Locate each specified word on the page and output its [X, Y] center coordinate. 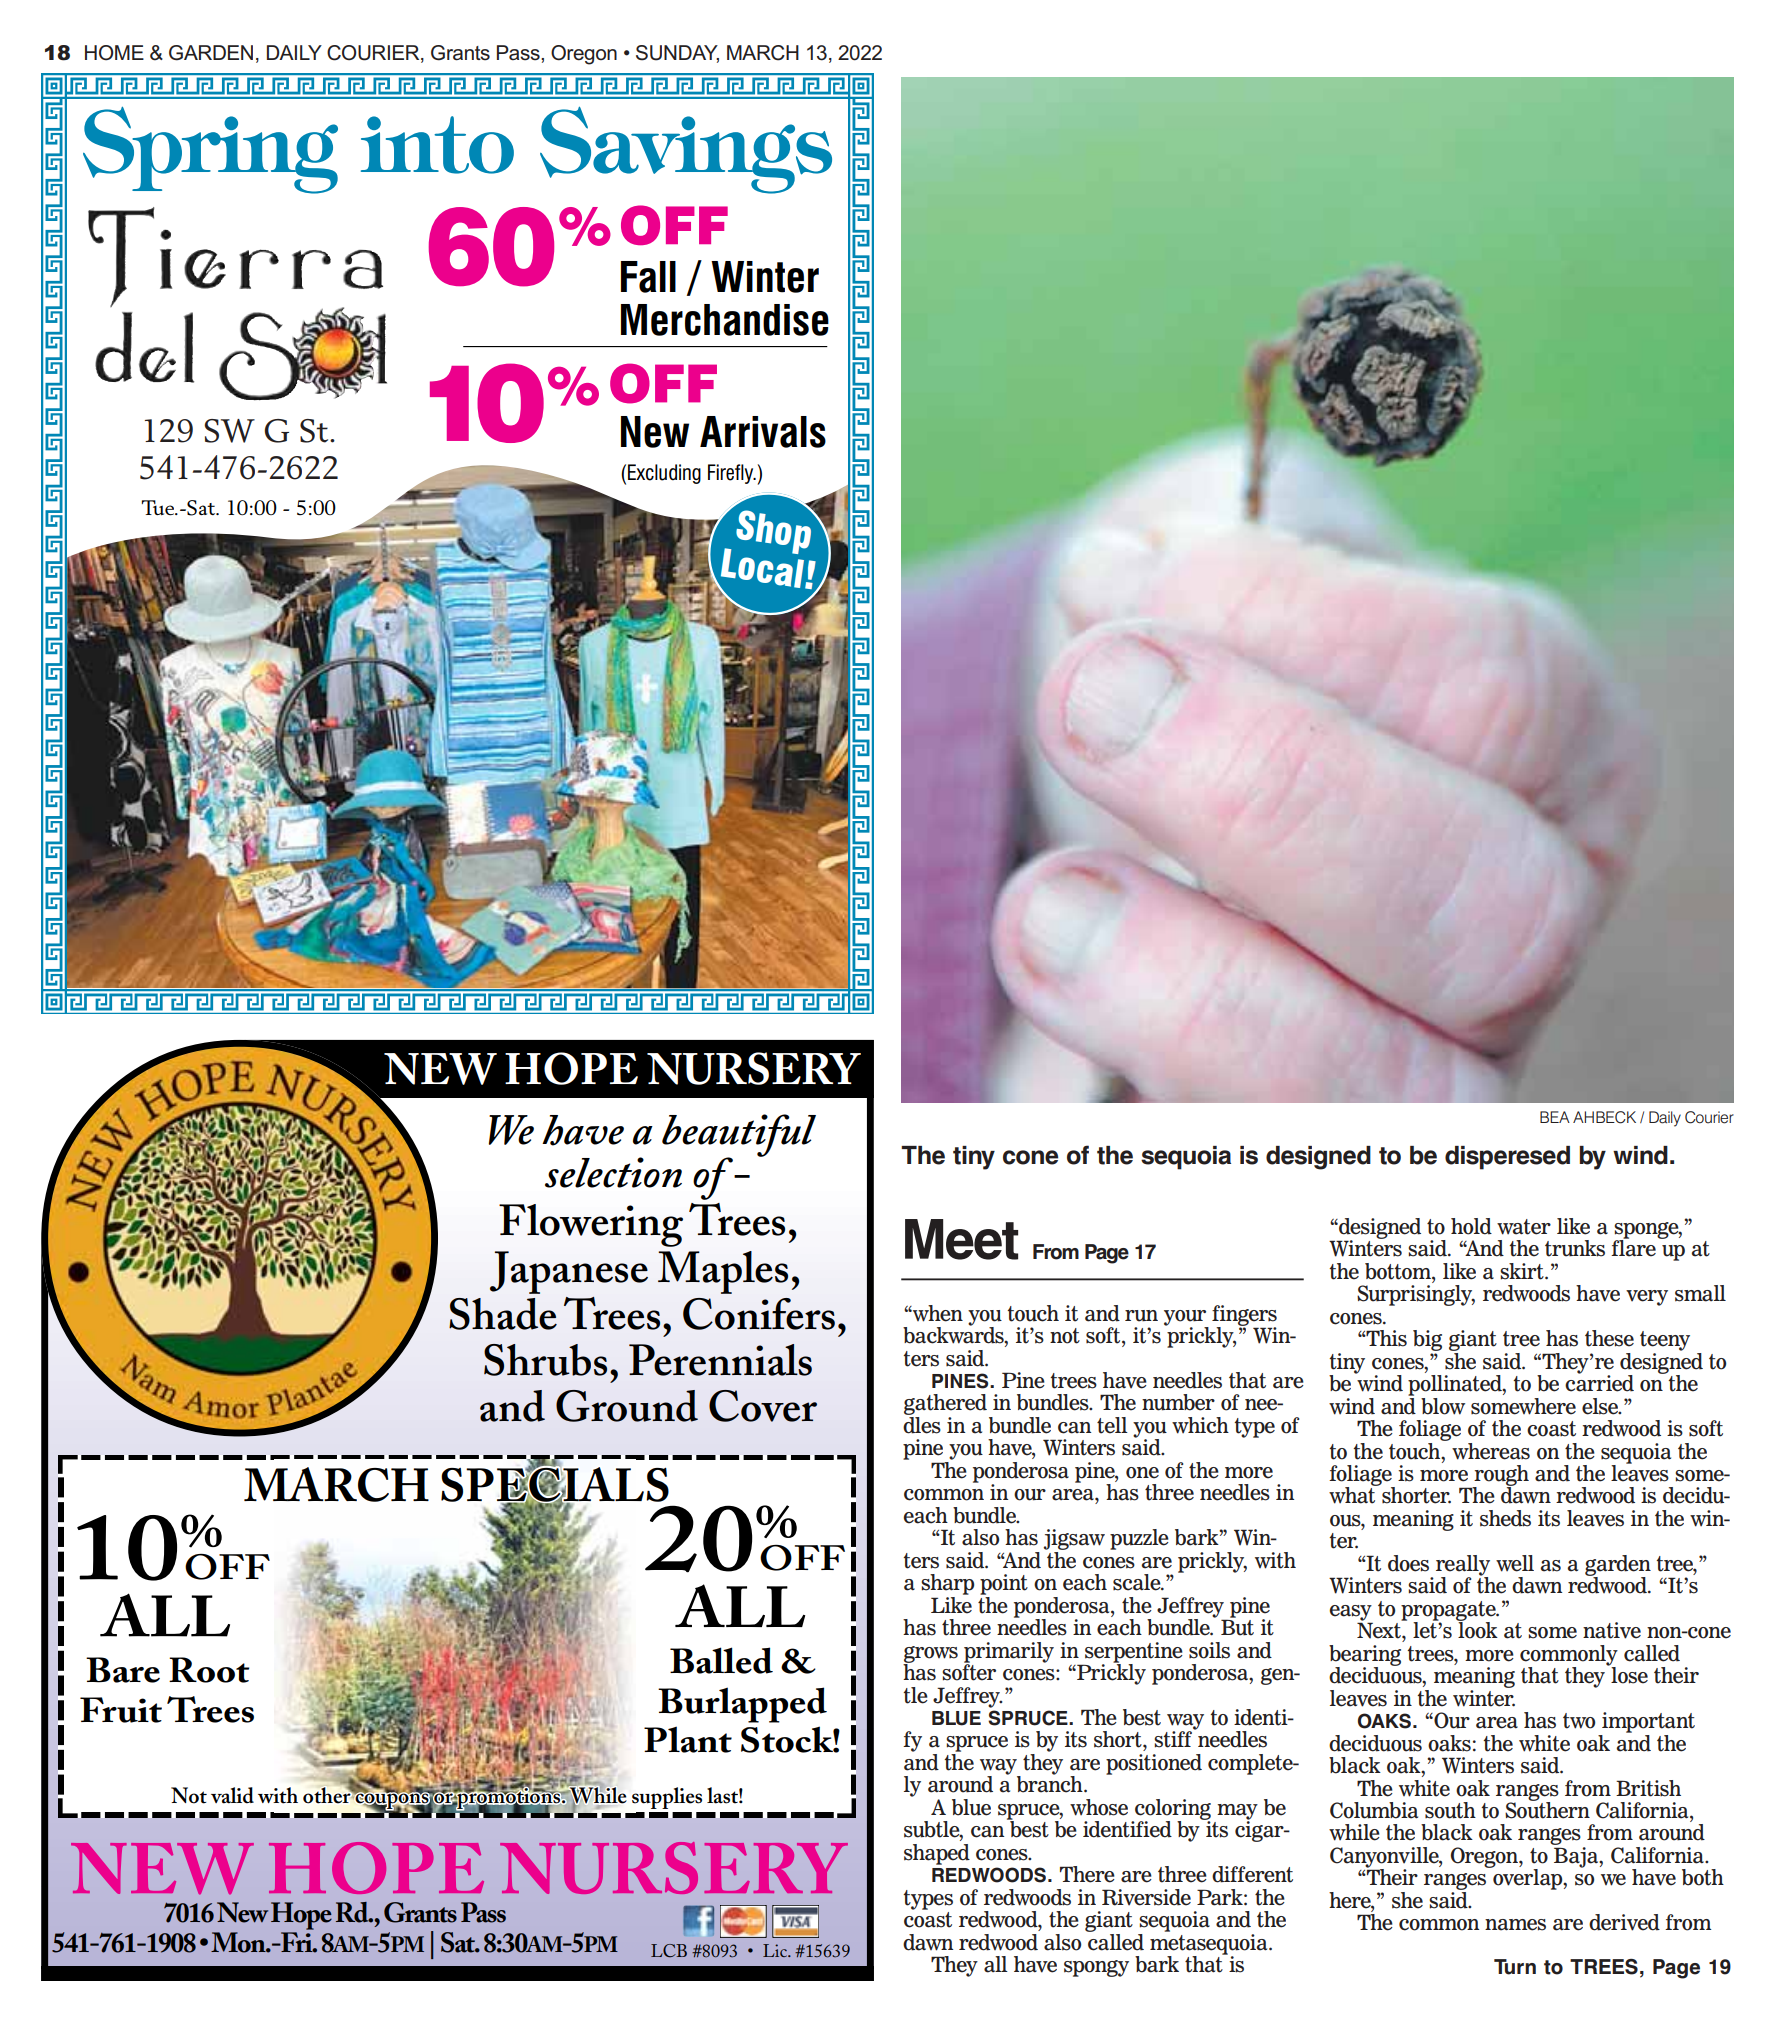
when [937, 1313]
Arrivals [763, 432]
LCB [669, 1951]
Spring [210, 150]
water [1524, 1227]
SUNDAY [677, 54]
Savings [686, 150]
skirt [1523, 1271]
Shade [503, 1314]
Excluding [664, 474]
